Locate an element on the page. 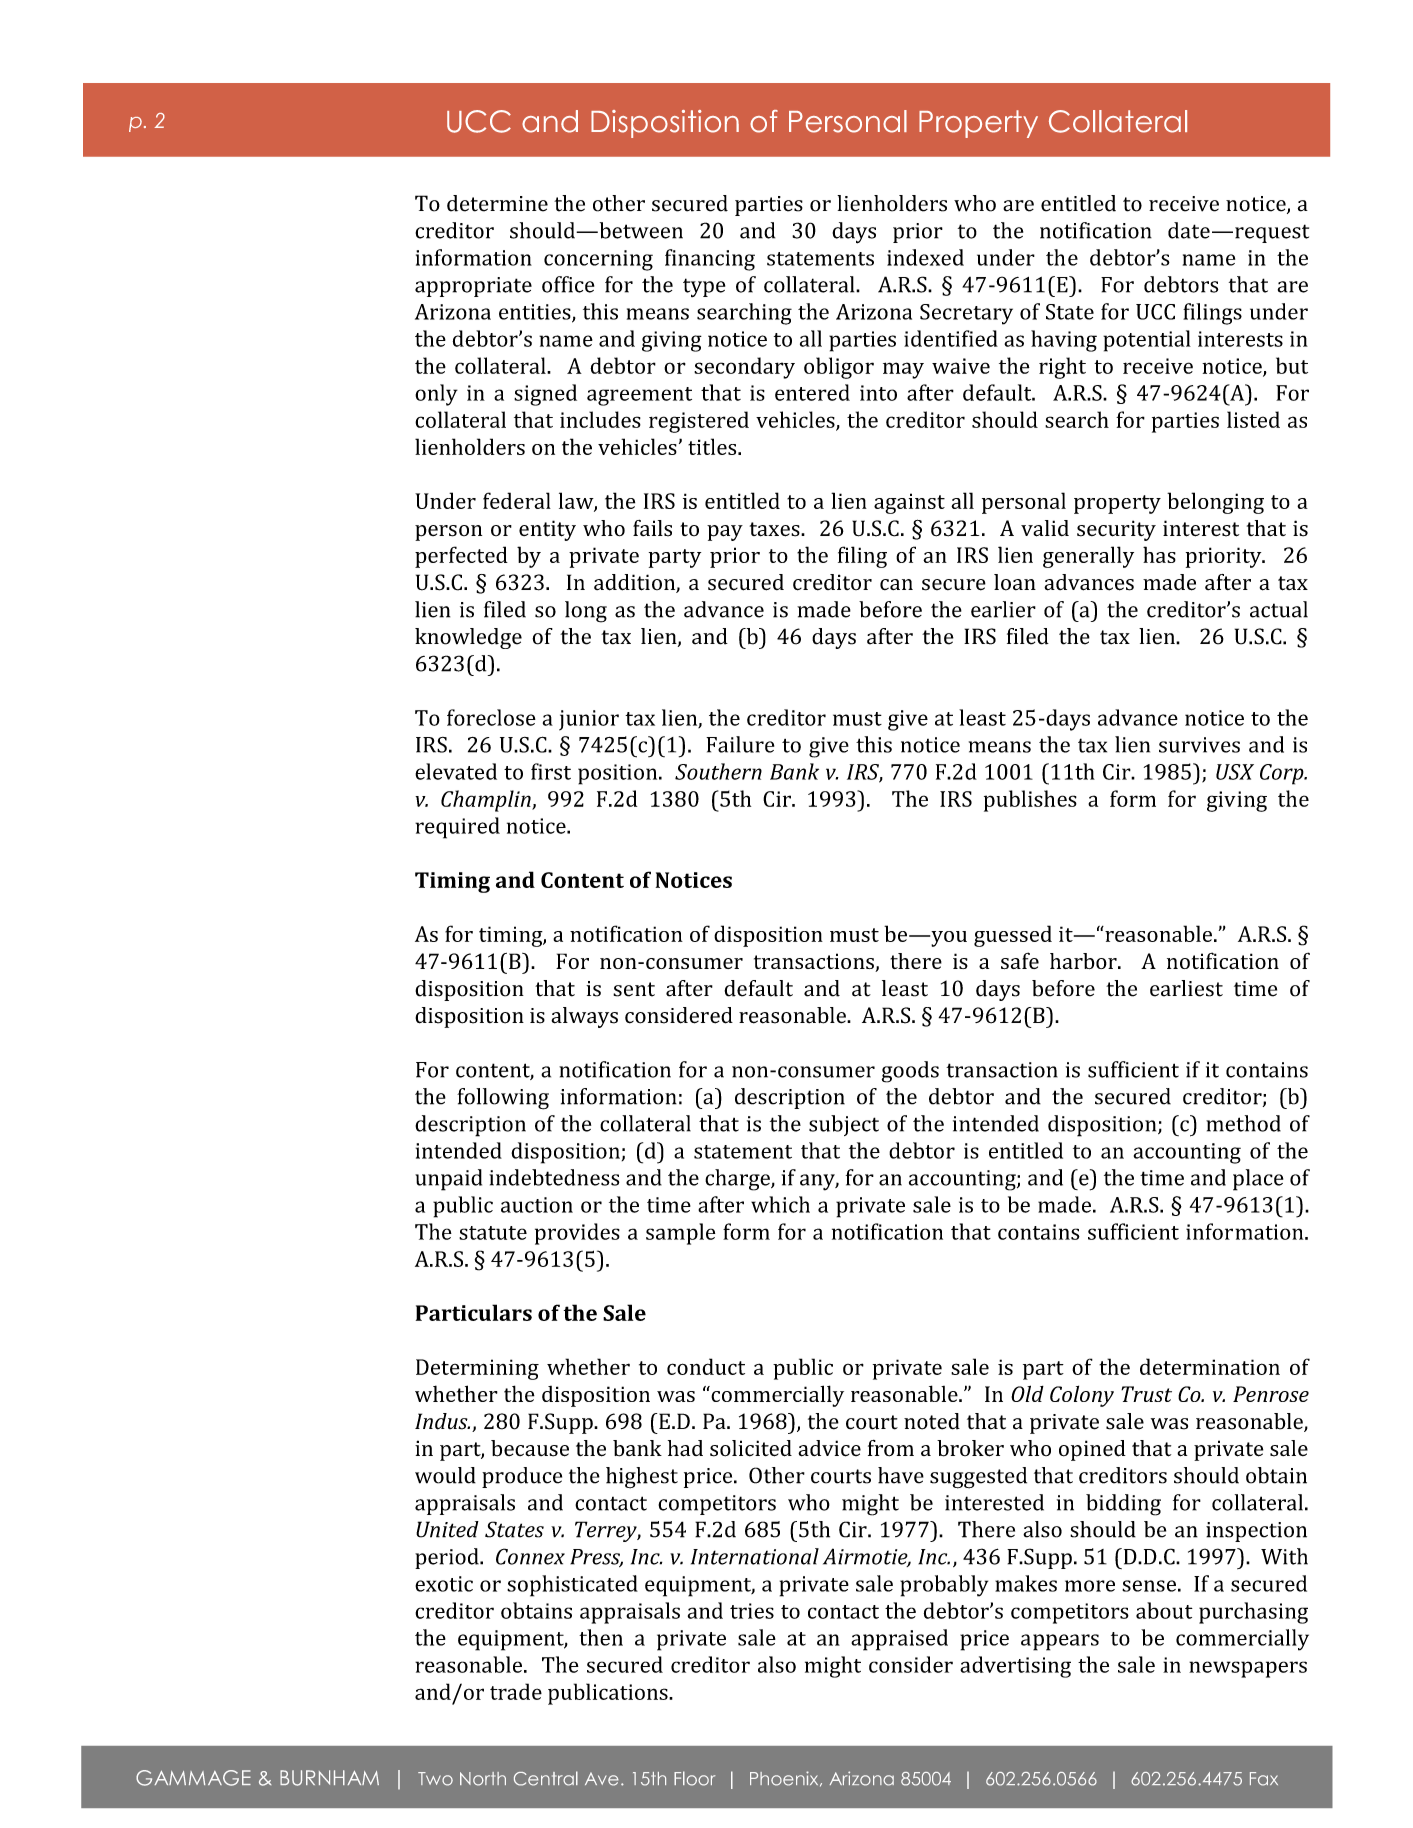 The image size is (1413, 1828). potential is located at coordinates (1147, 341).
